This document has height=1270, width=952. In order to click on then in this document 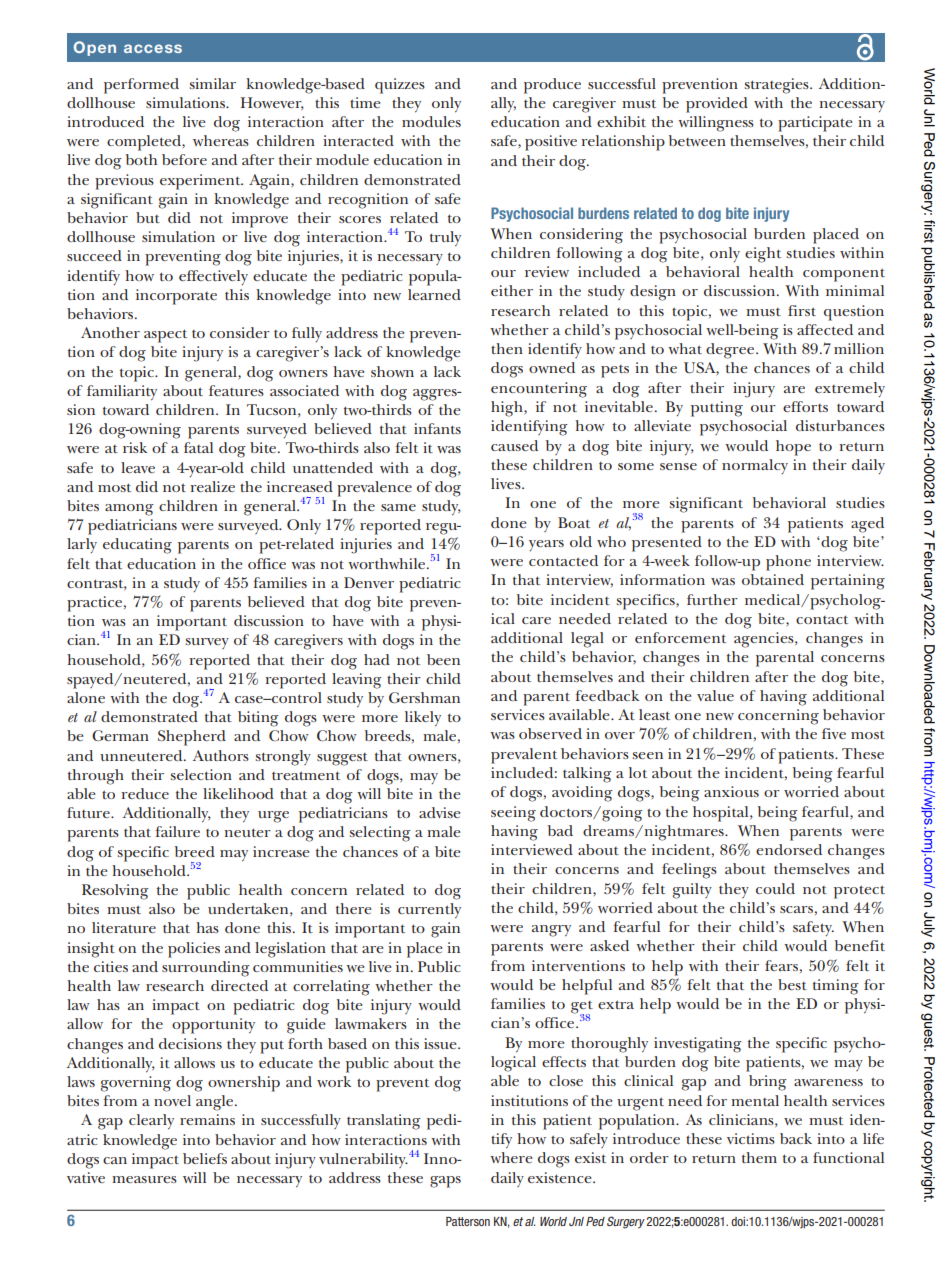, I will do `click(507, 348)`.
